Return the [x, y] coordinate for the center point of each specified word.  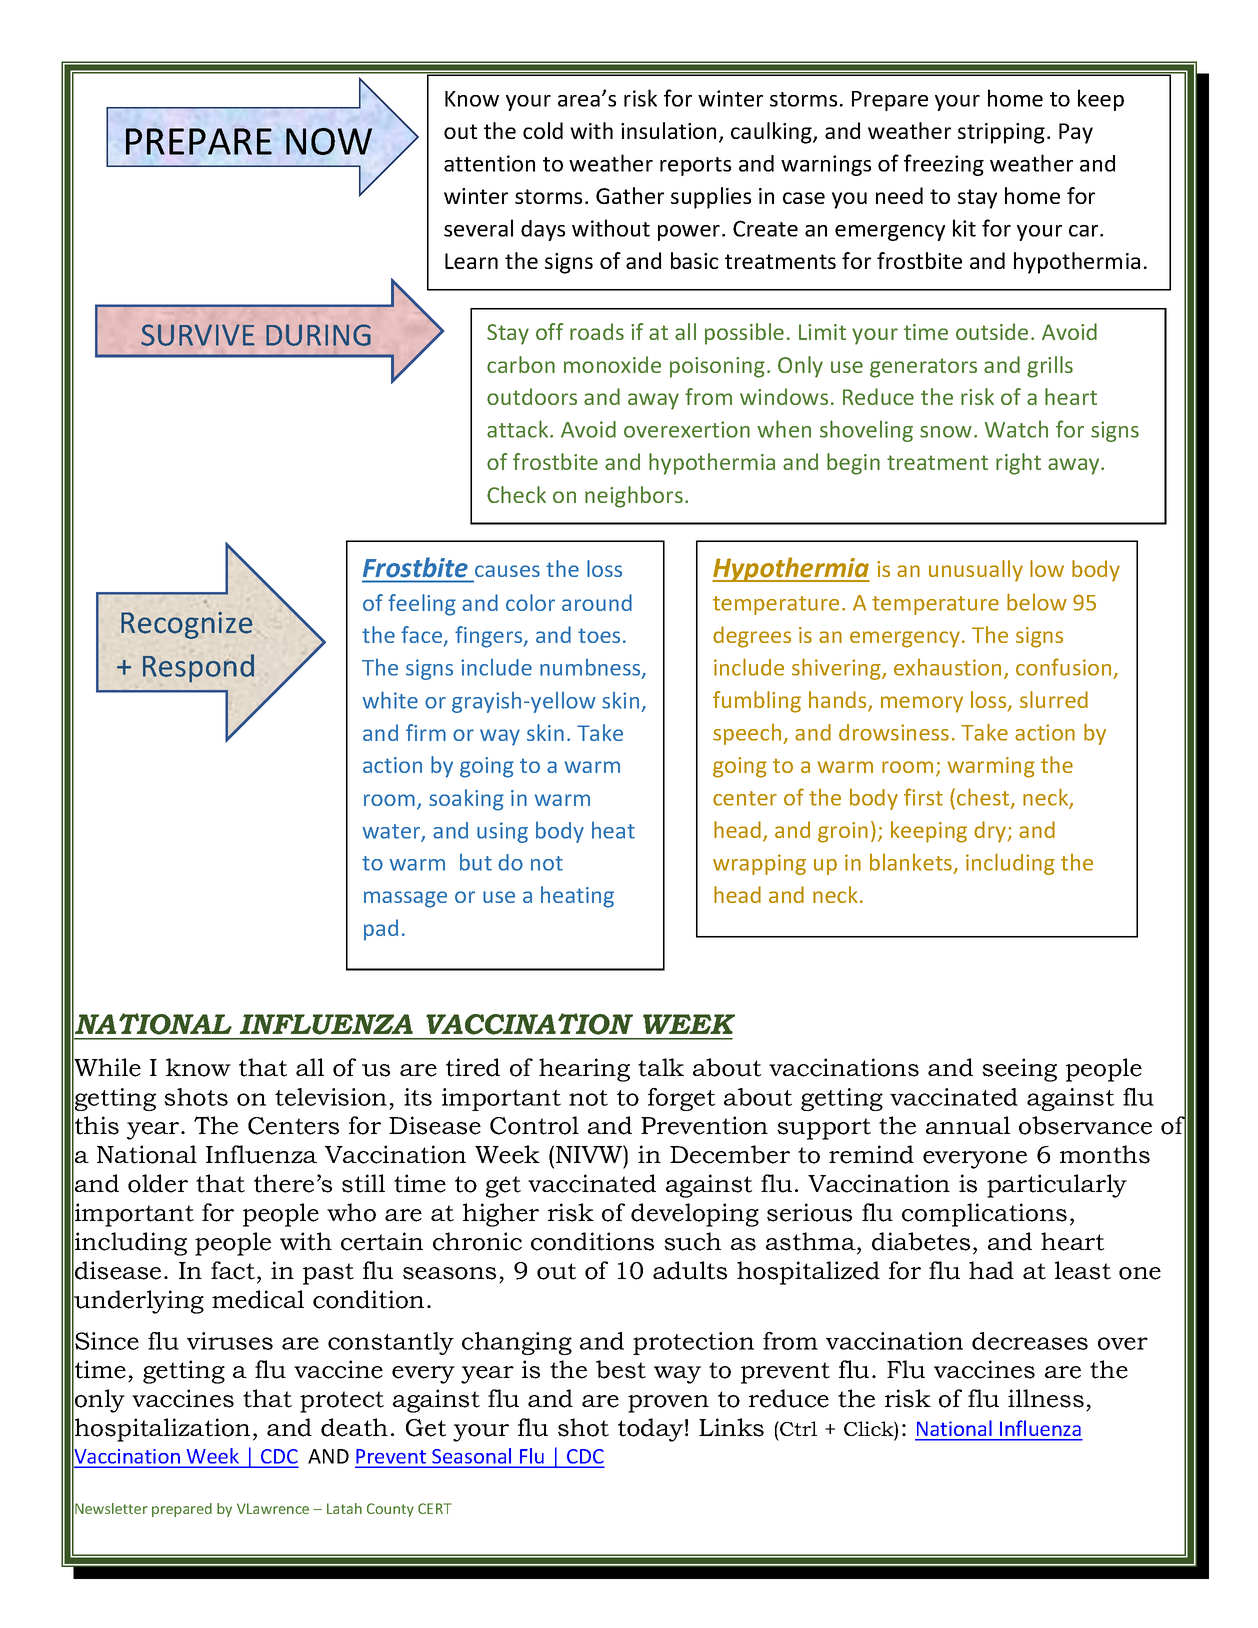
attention [489, 163]
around [597, 602]
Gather [630, 195]
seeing [1019, 1070]
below [1037, 602]
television [331, 1097]
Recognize [187, 625]
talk [661, 1067]
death [354, 1427]
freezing [944, 165]
